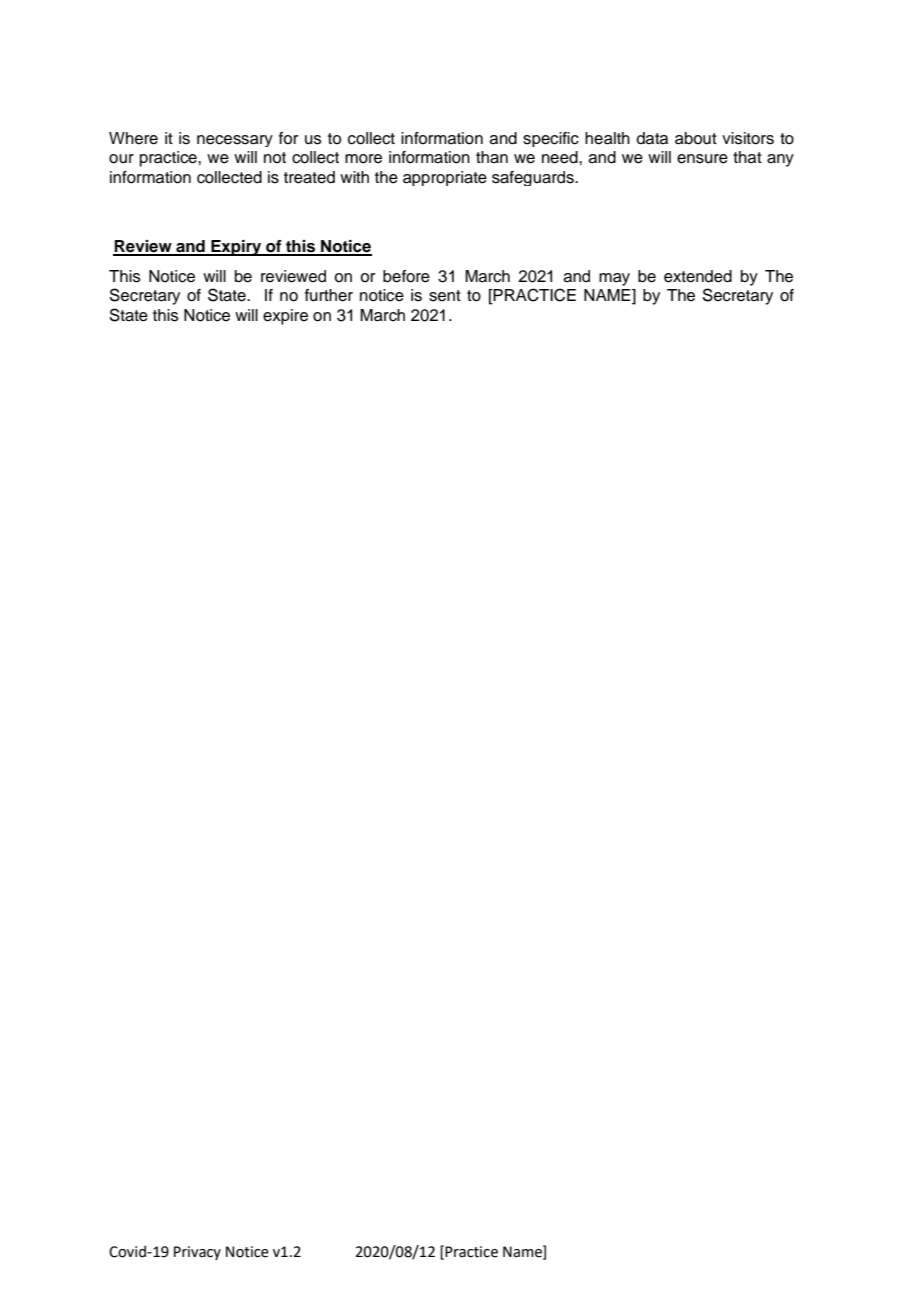 The height and width of the screenshot is (1316, 903). What do you see at coordinates (197, 1253) in the screenshot?
I see `Privacy` at bounding box center [197, 1253].
